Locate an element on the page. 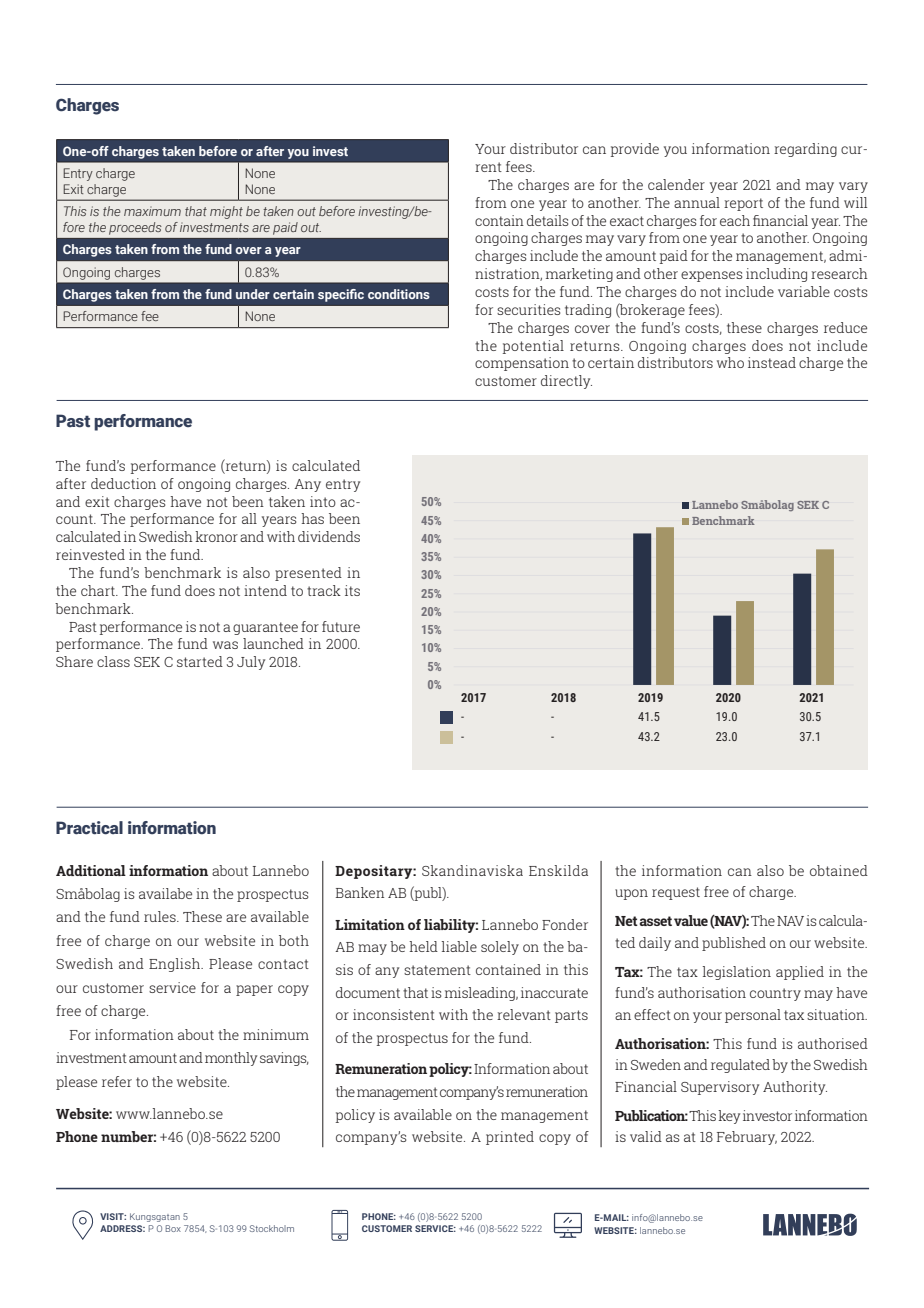 Image resolution: width=924 pixels, height=1308 pixels. liable is located at coordinates (459, 946).
